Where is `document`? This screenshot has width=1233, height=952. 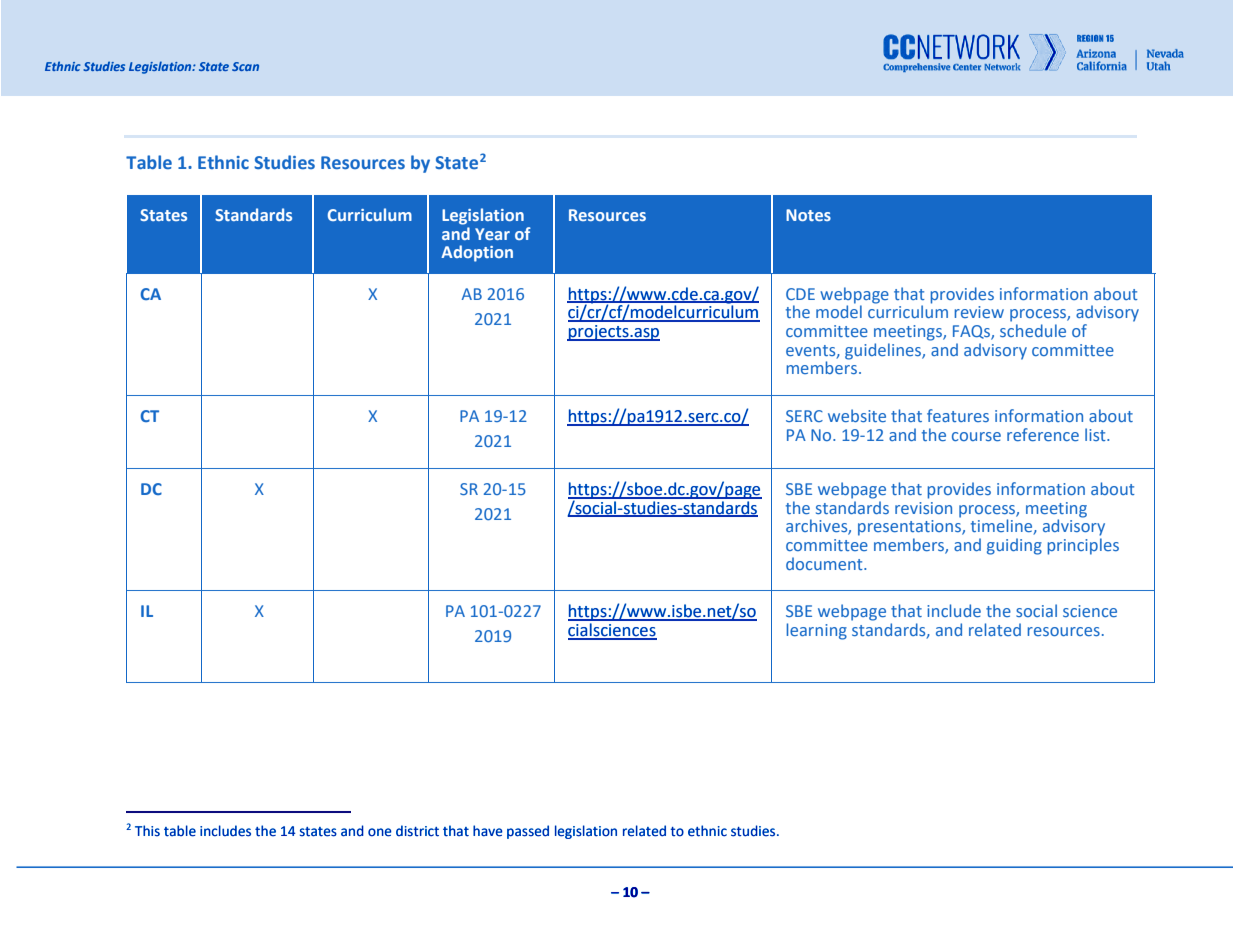 document is located at coordinates (825, 563).
